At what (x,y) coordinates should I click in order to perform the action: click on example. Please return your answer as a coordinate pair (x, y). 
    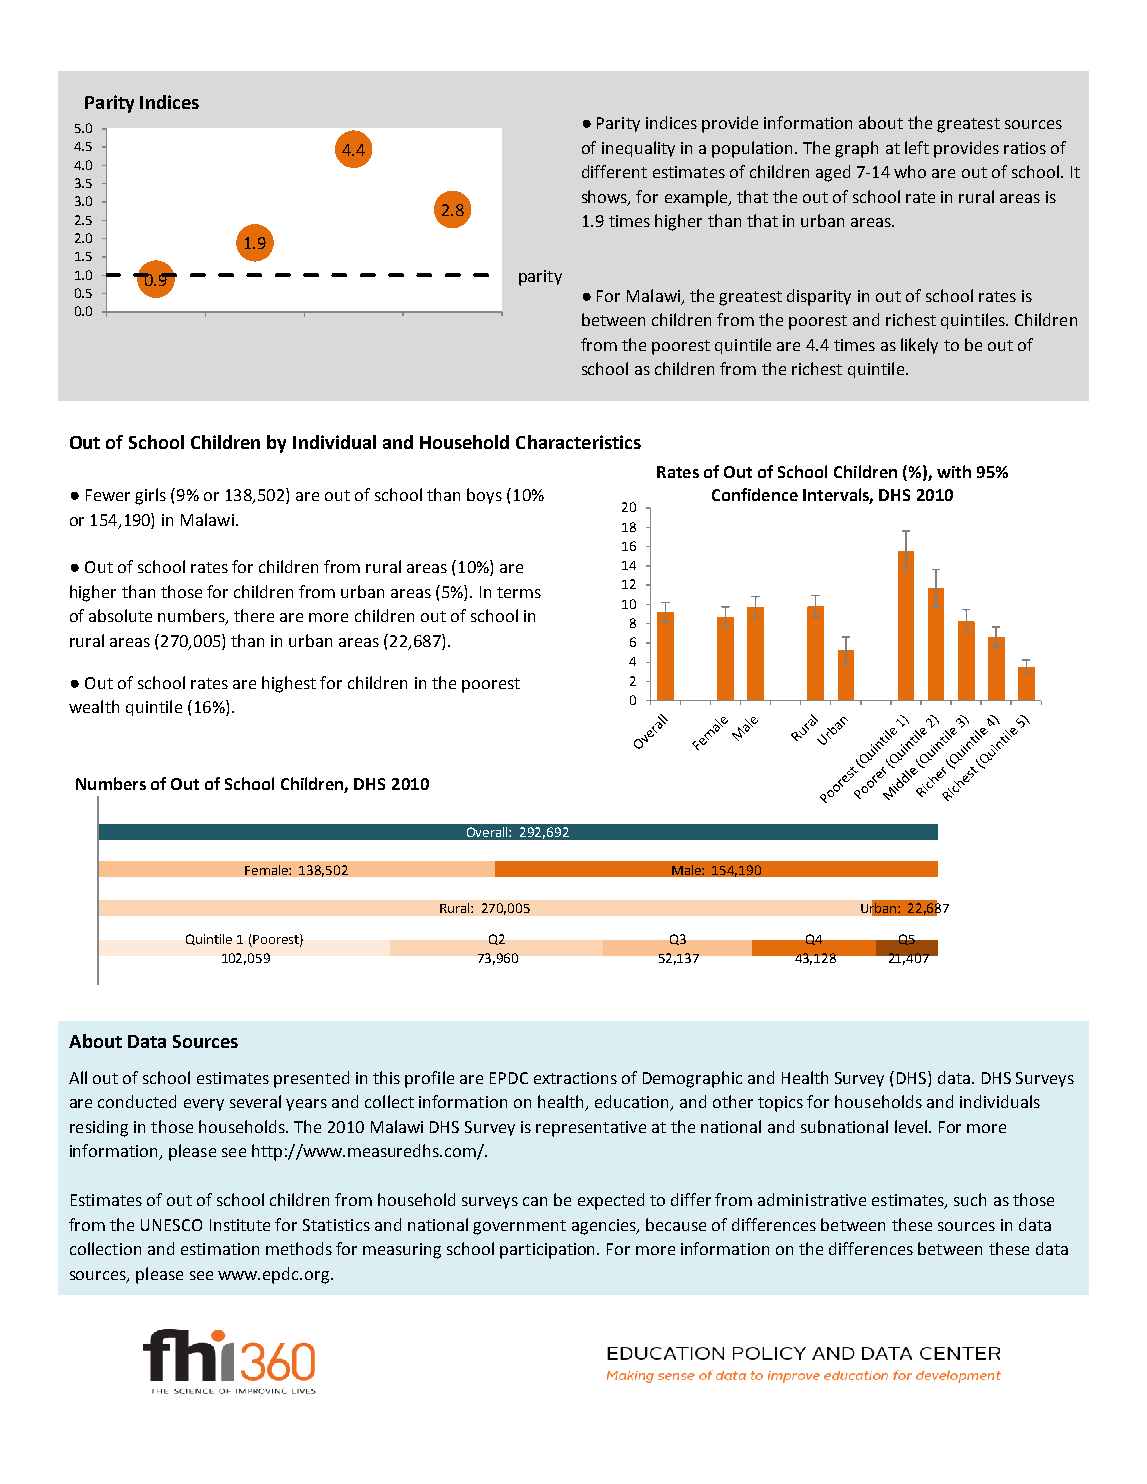
    Looking at the image, I should click on (697, 198).
